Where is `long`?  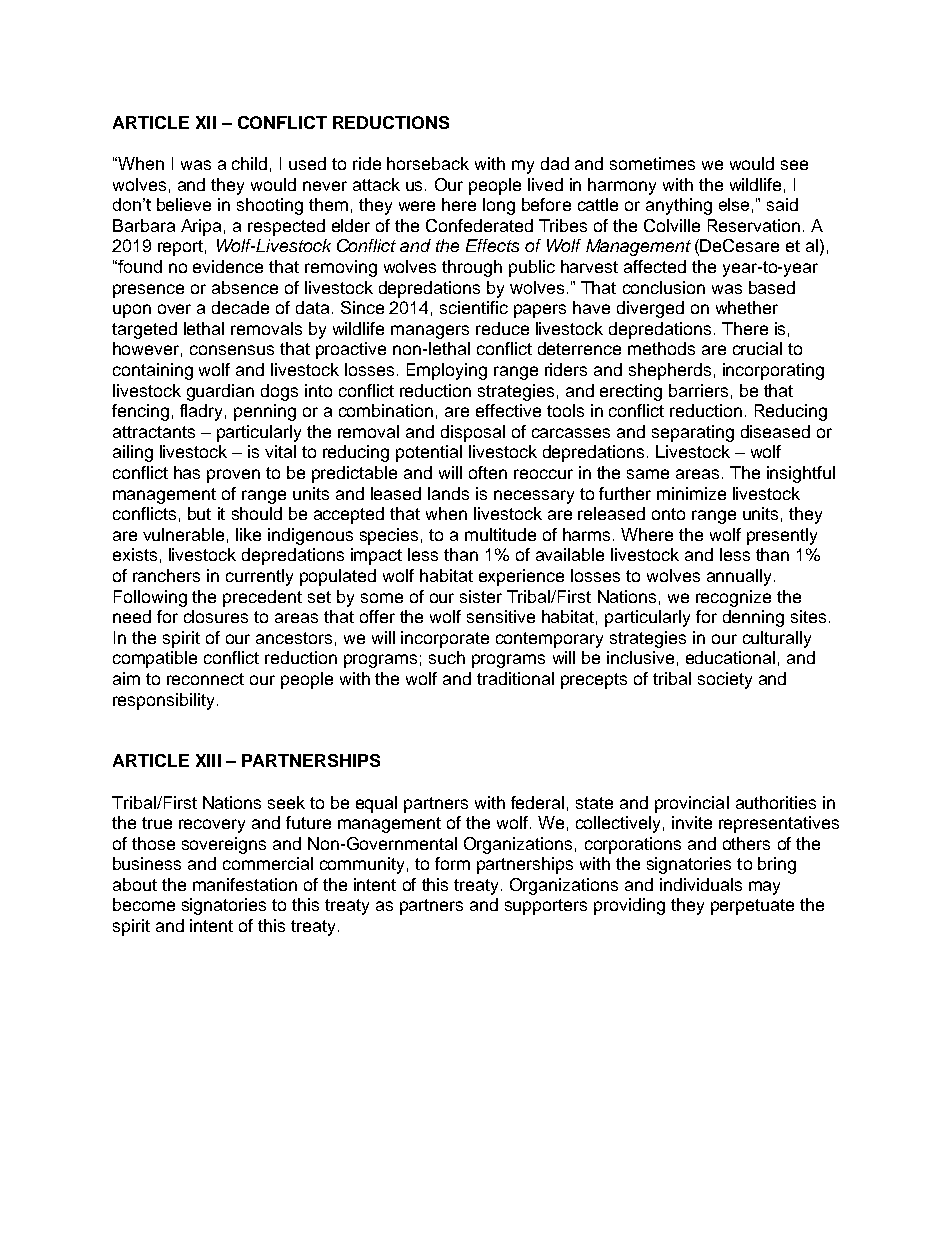
long is located at coordinates (499, 206).
